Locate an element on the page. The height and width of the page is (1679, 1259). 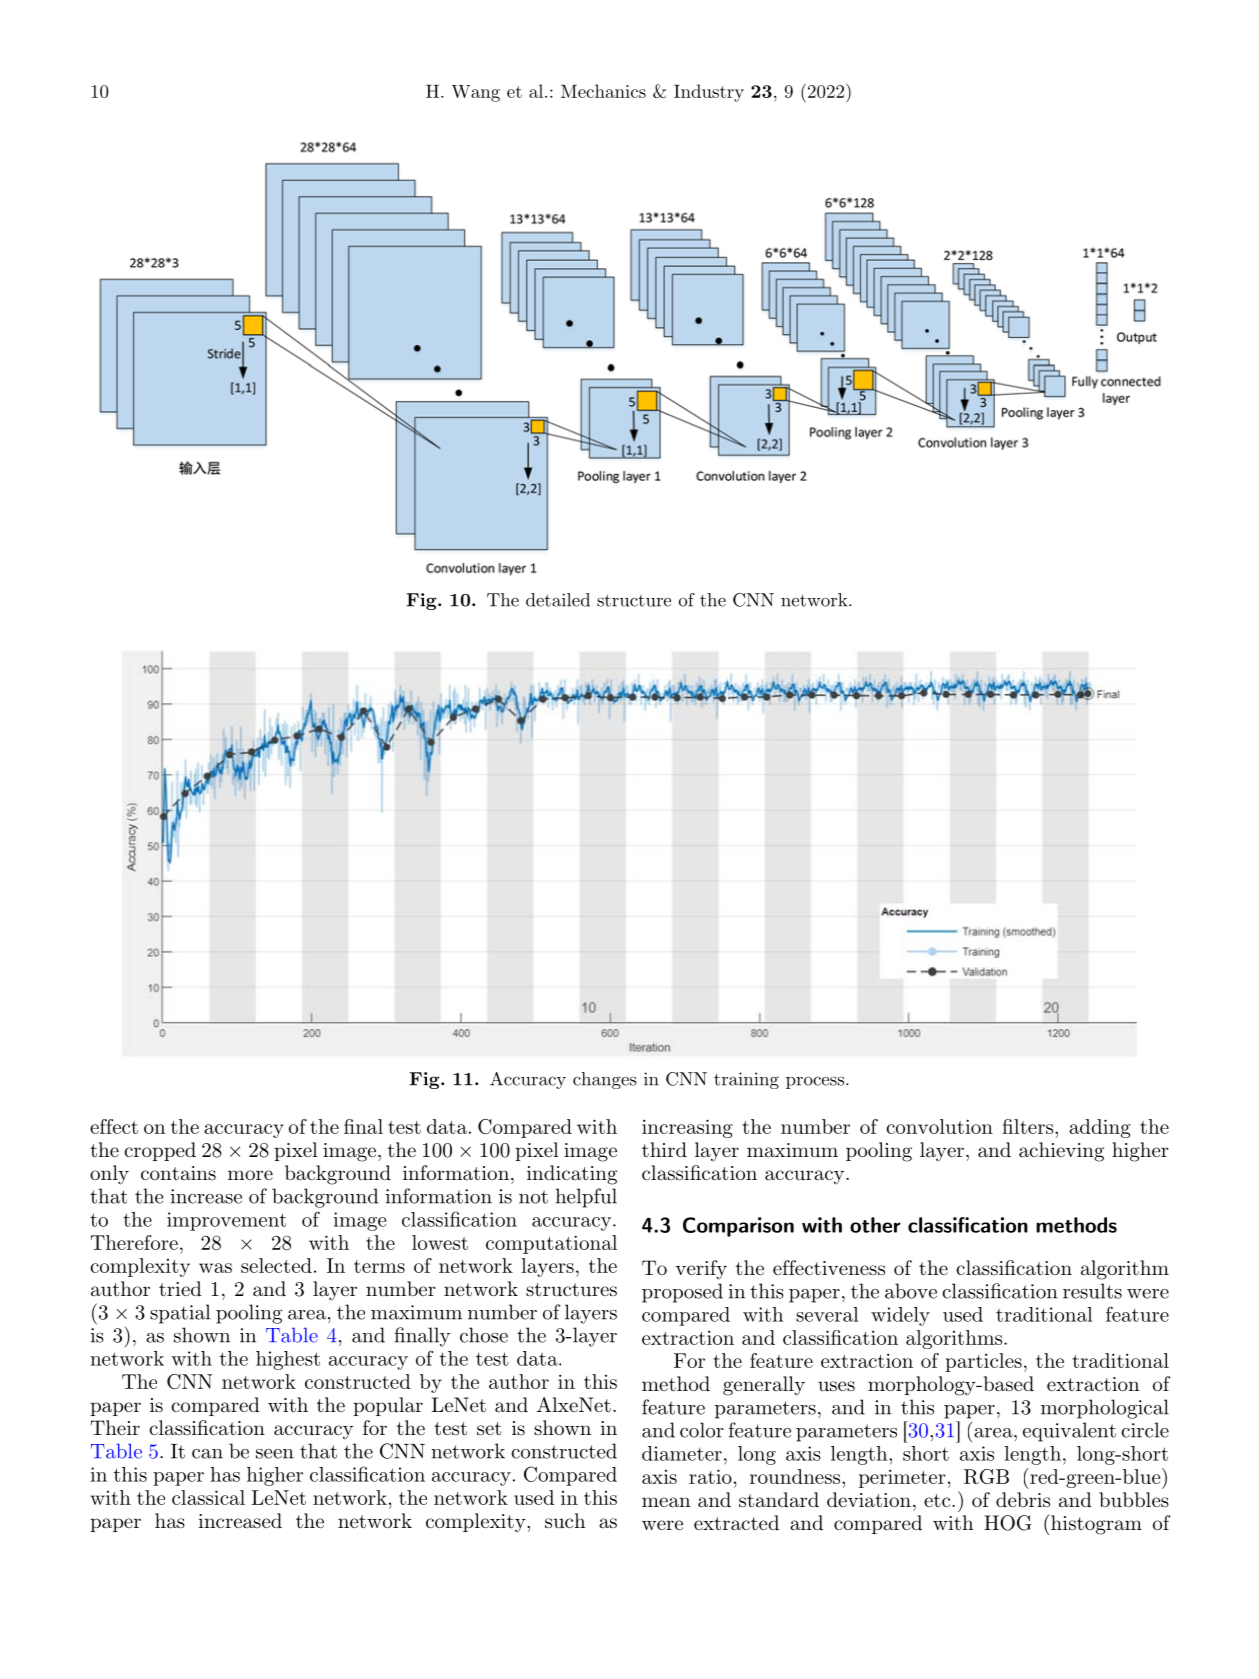
detailed is located at coordinates (558, 600).
